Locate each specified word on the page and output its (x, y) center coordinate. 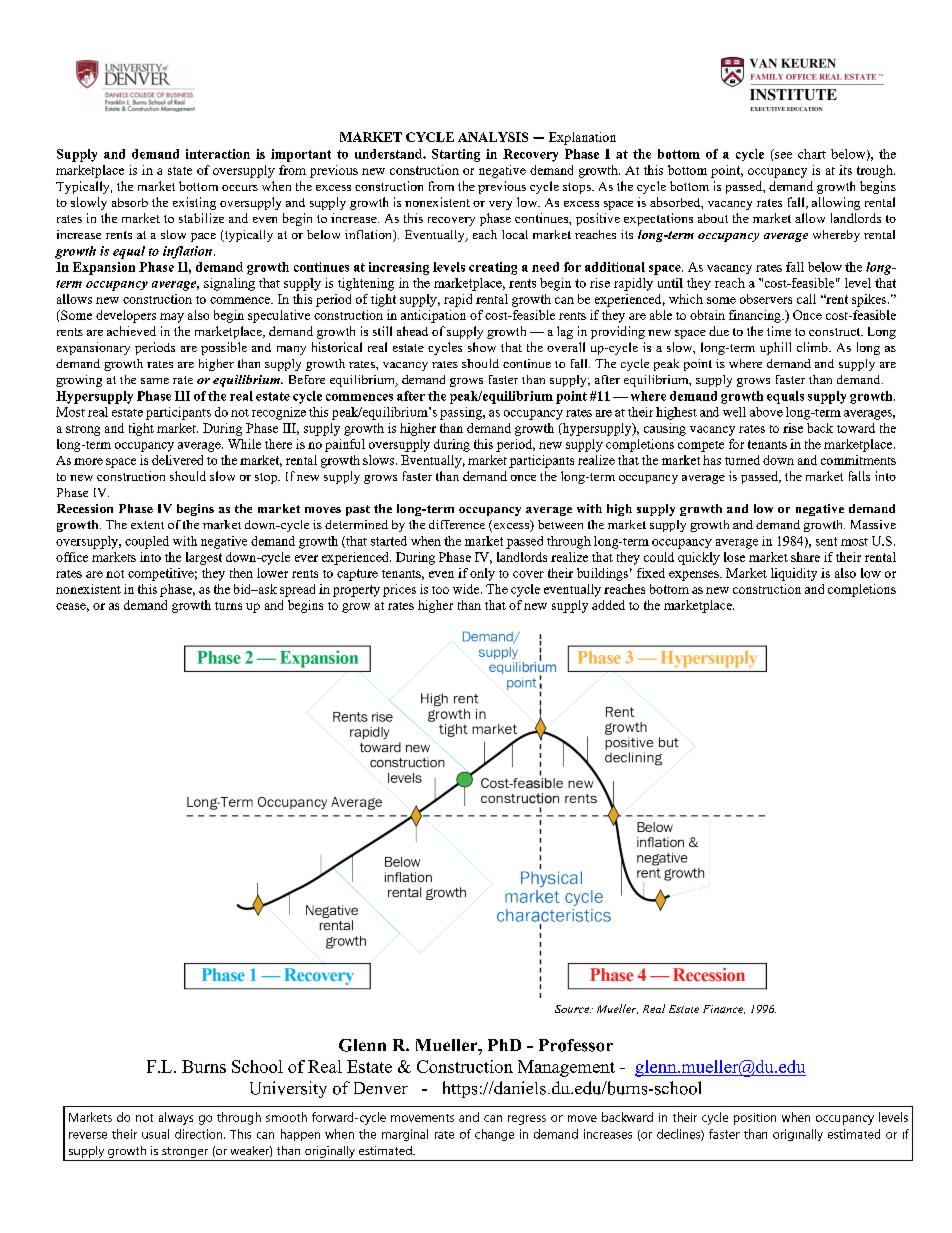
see (783, 155)
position (755, 1119)
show (482, 347)
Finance (724, 1009)
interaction (218, 154)
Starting (456, 155)
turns (228, 606)
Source (573, 1009)
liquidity (794, 574)
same (155, 381)
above (766, 412)
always (176, 1118)
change (494, 1135)
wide (467, 589)
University (288, 1089)
